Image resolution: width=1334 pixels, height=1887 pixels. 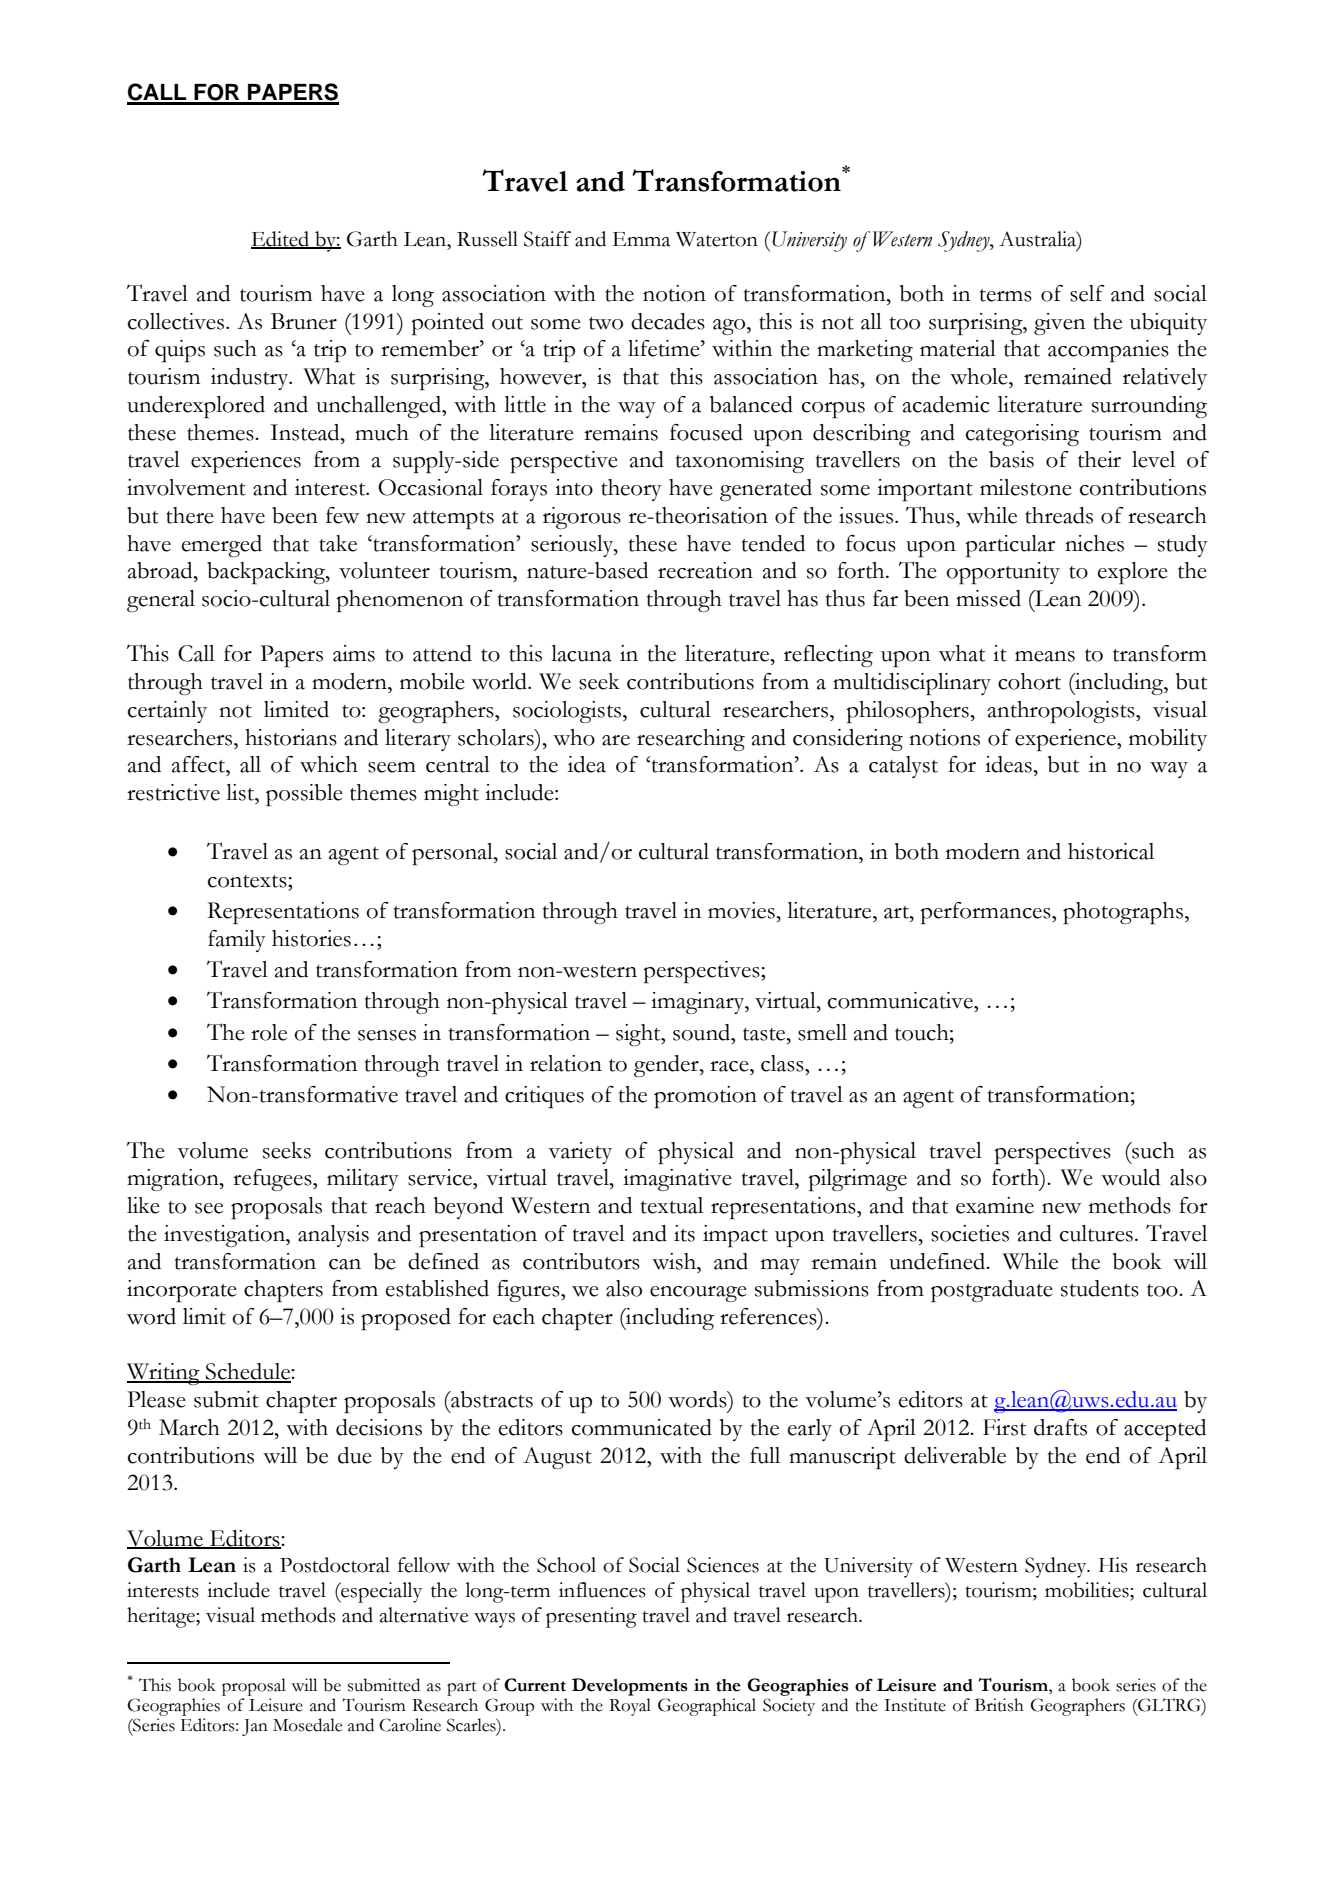 What do you see at coordinates (1087, 293) in the screenshot?
I see `self` at bounding box center [1087, 293].
